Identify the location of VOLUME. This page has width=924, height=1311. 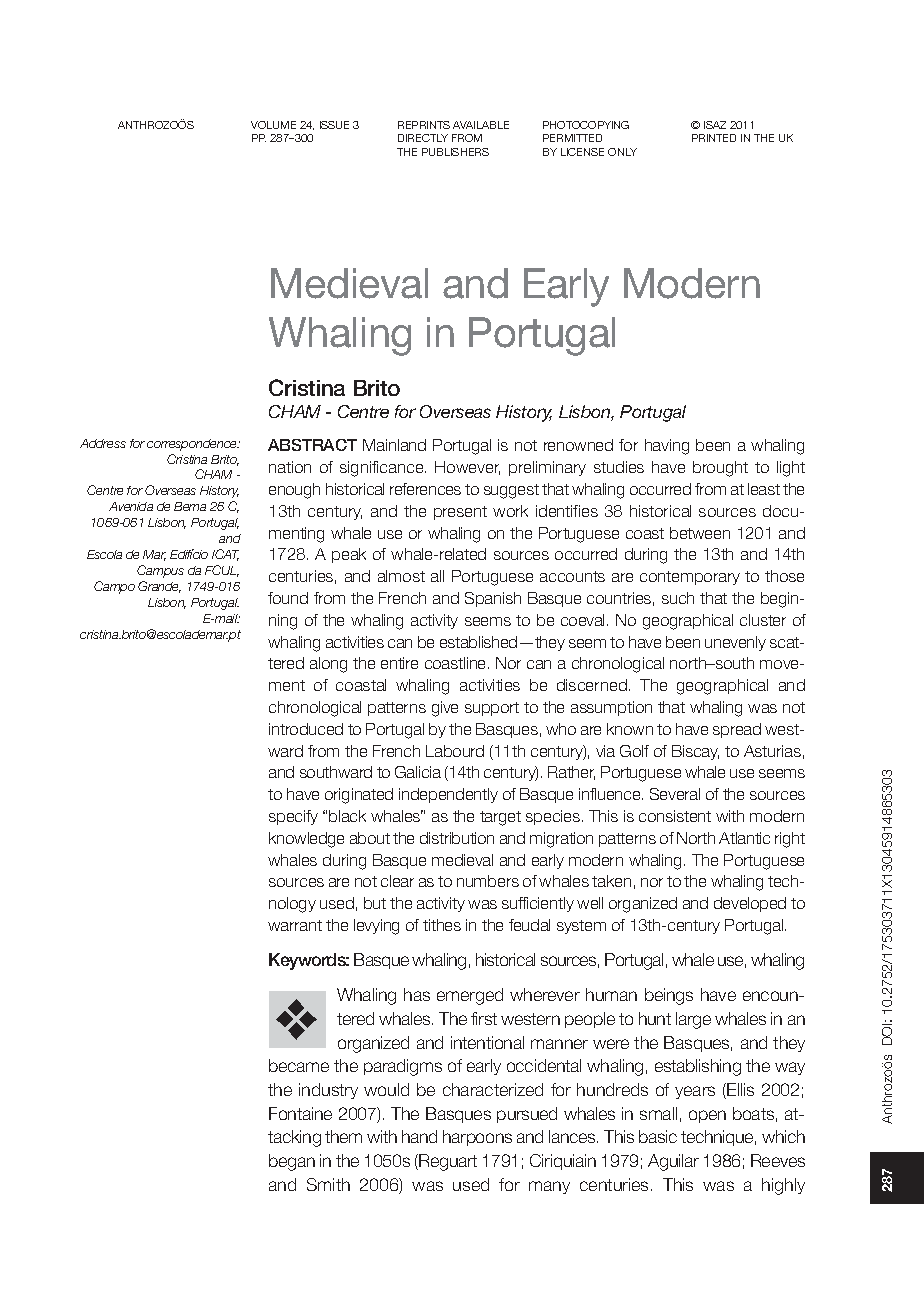
(273, 125).
